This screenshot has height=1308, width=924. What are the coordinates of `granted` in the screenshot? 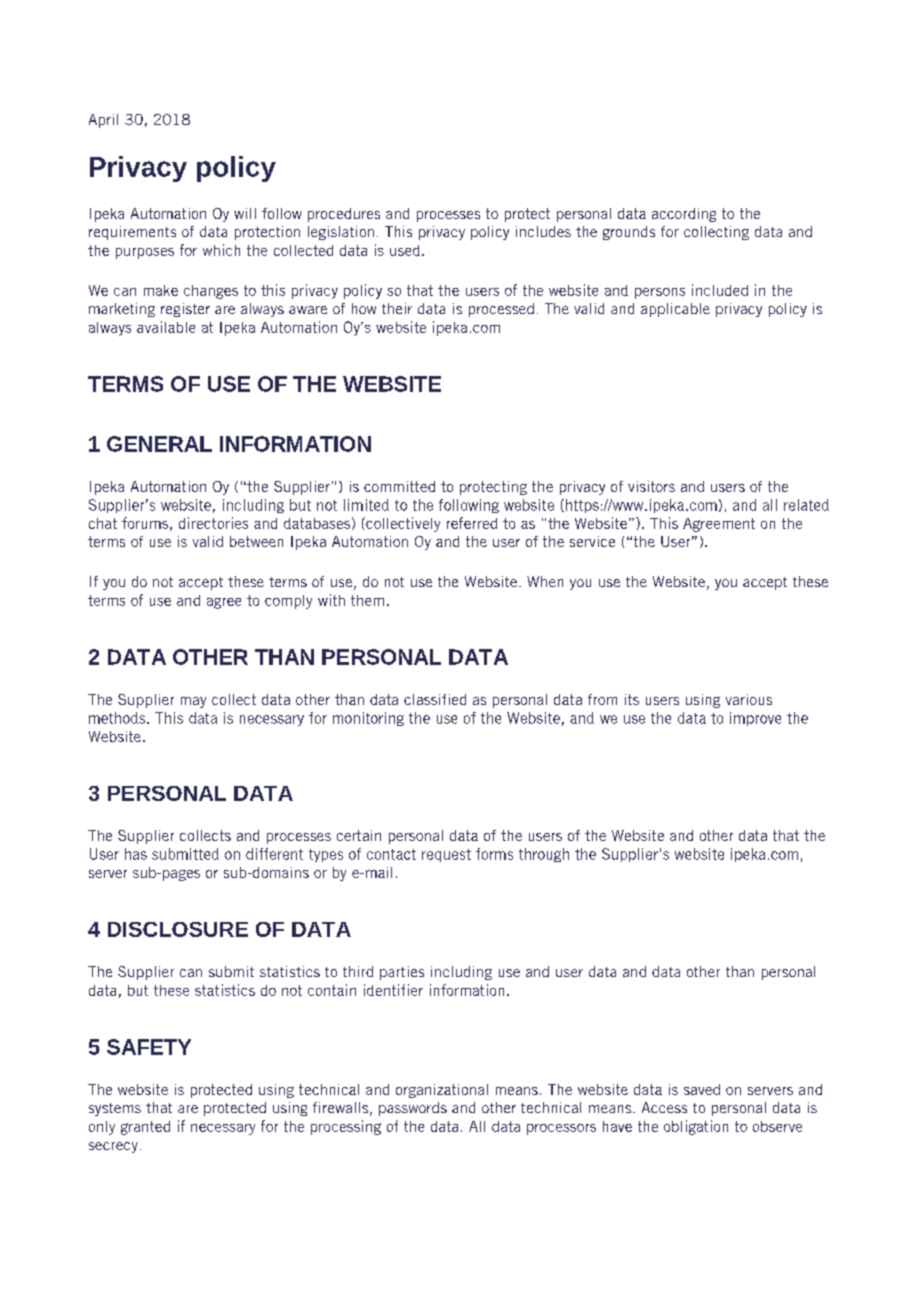 It's located at (145, 1128).
